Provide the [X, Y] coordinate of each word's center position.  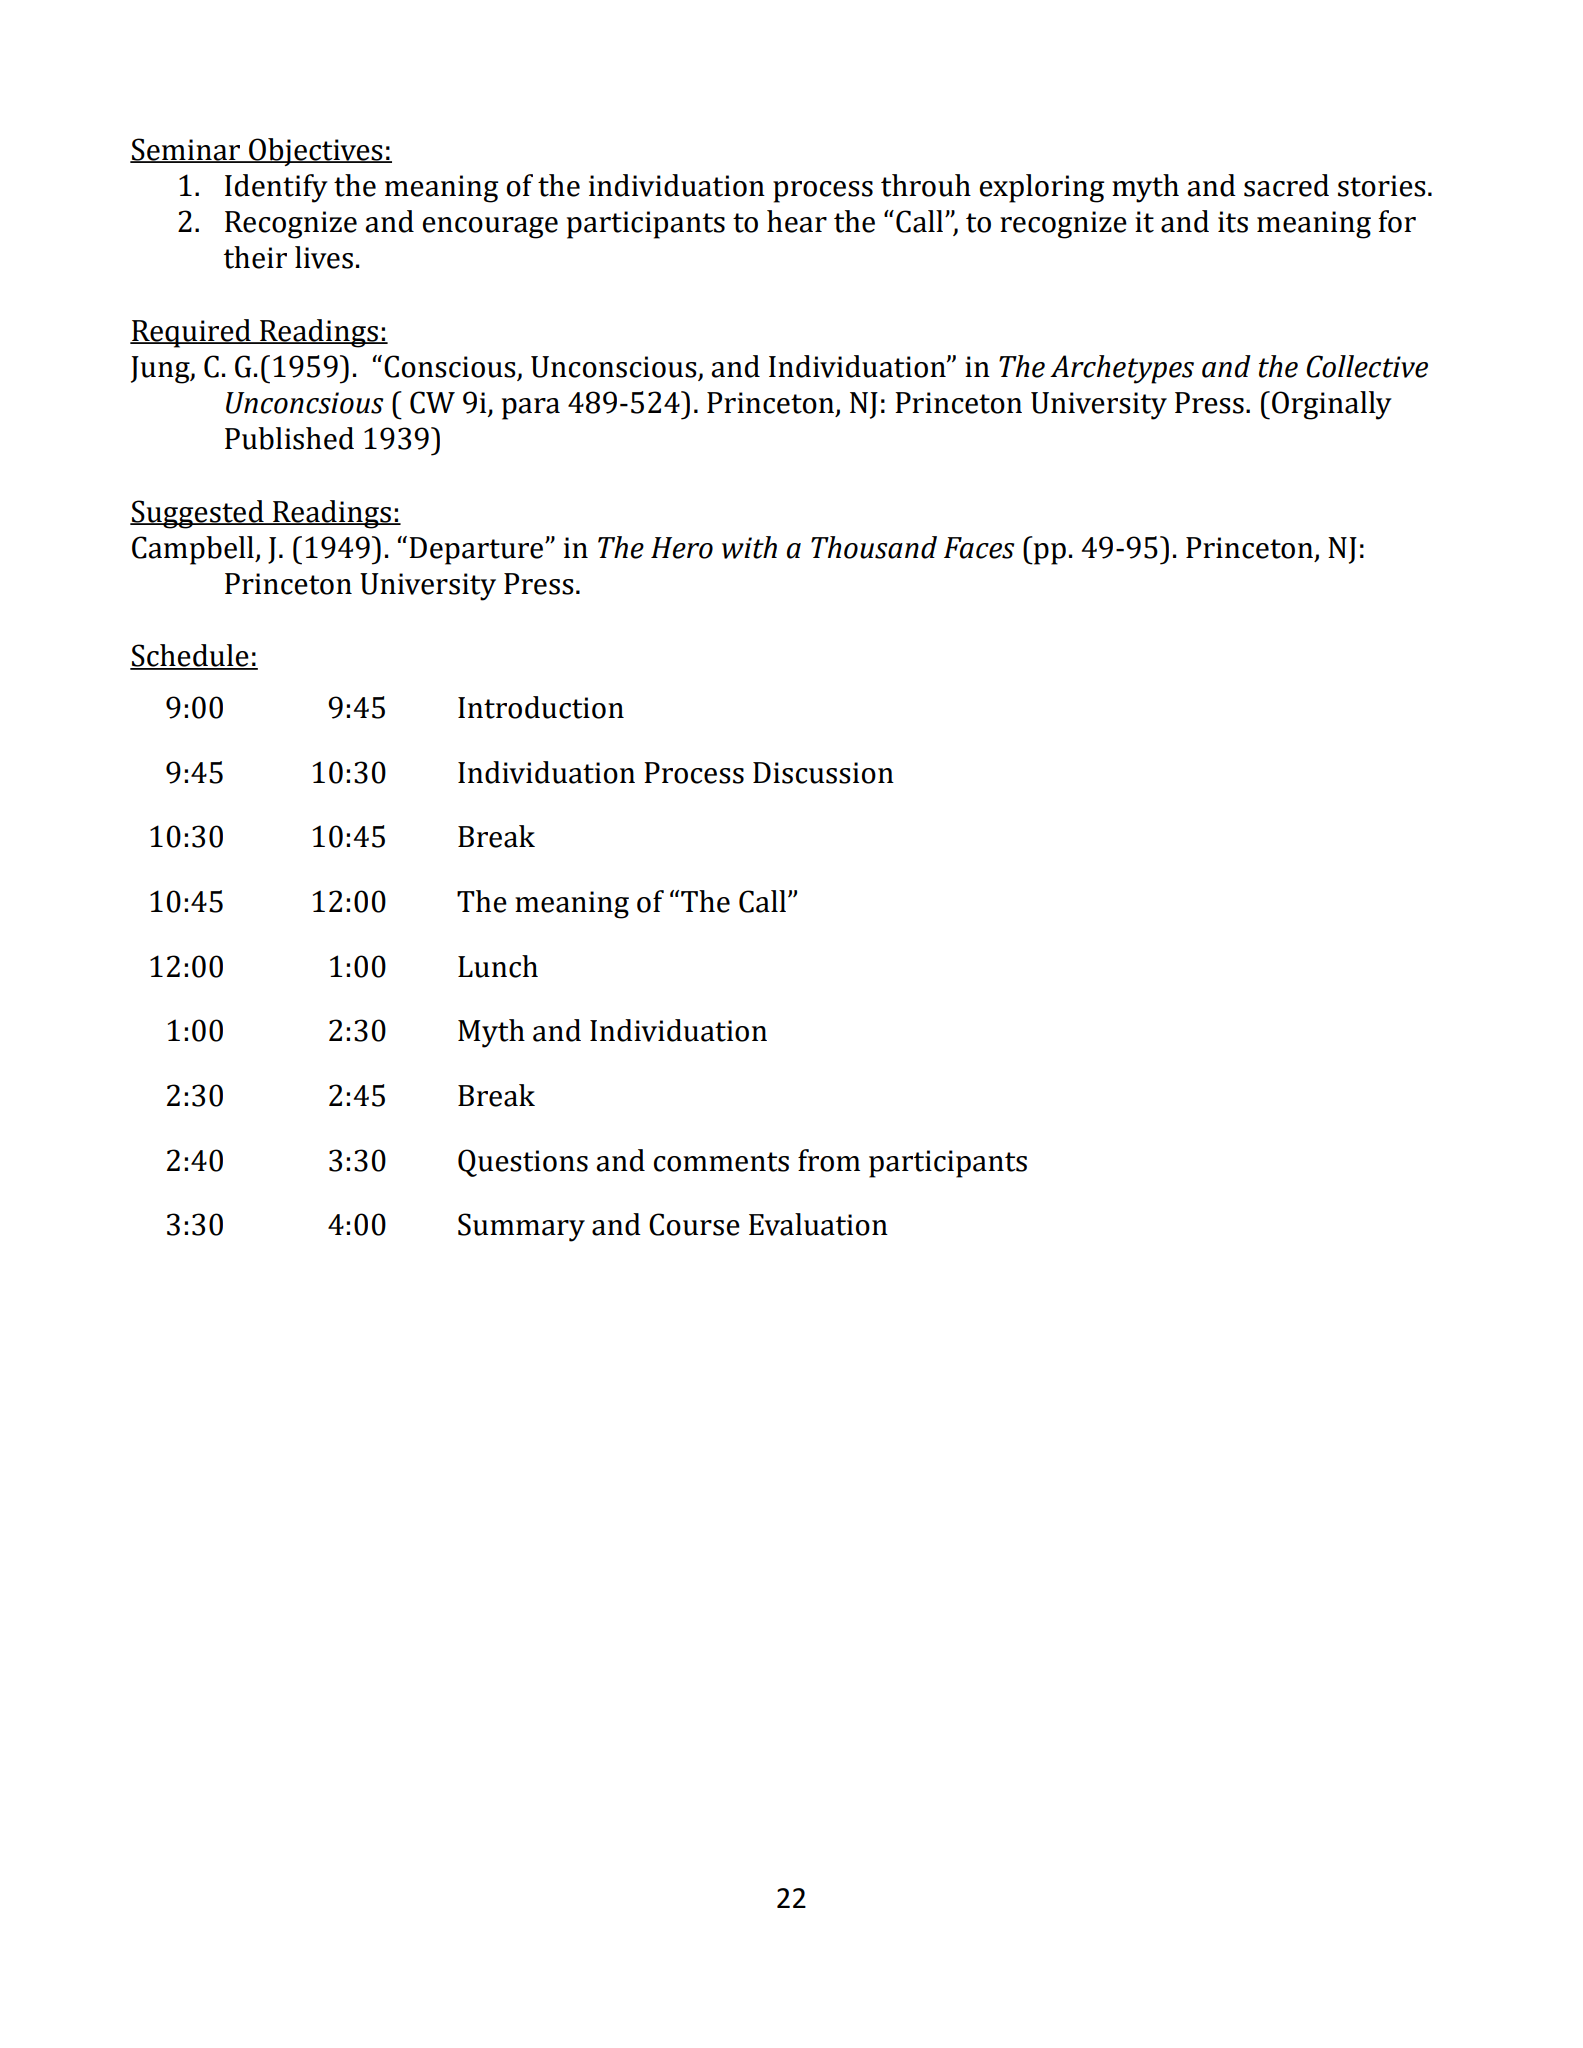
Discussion [823, 773]
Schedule [190, 656]
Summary [521, 1227]
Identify [276, 188]
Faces [979, 548]
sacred [1286, 185]
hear [797, 221]
